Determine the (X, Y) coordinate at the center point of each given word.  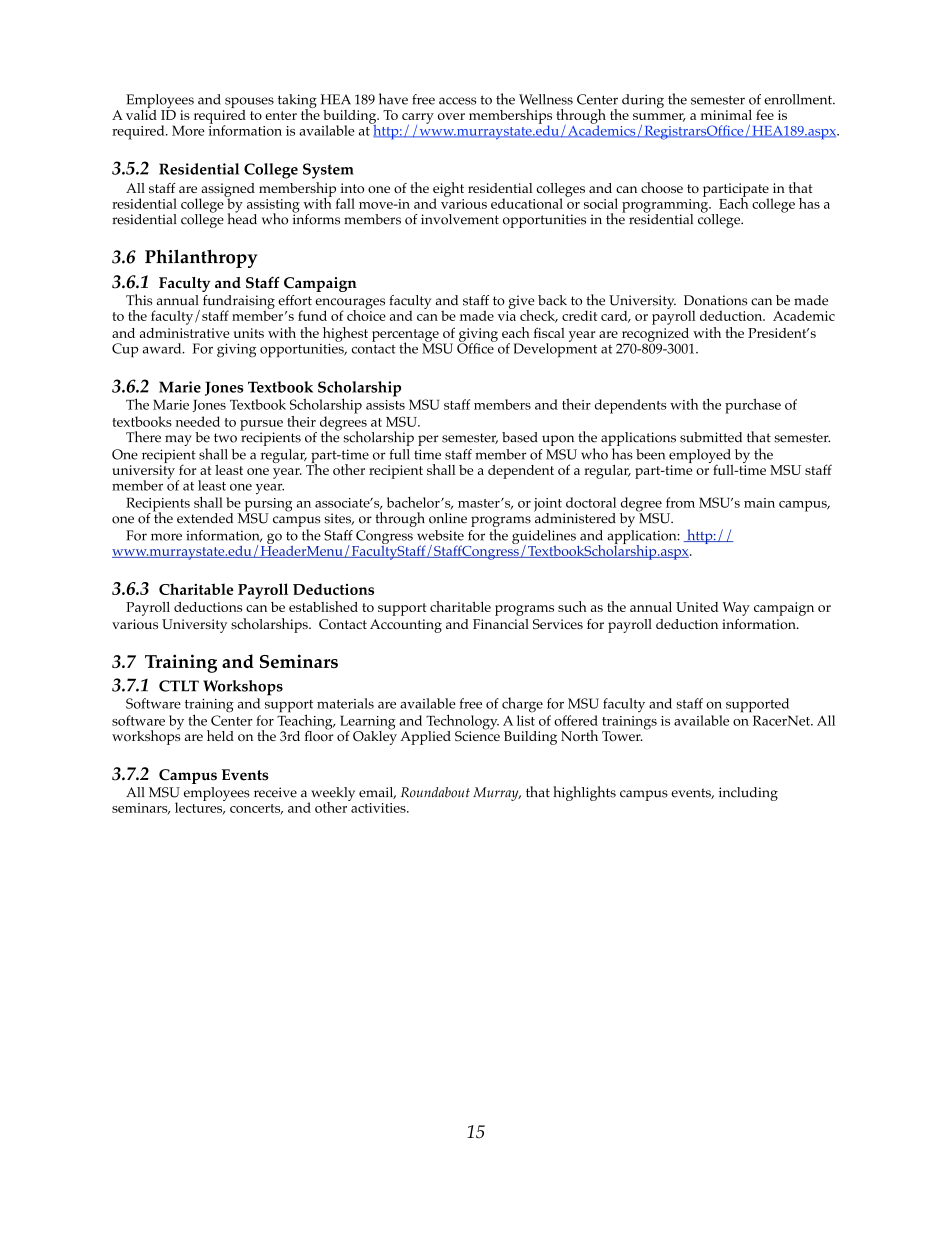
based (520, 437)
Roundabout (435, 792)
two (225, 438)
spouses (248, 104)
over (451, 116)
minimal (726, 115)
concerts (256, 809)
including (748, 794)
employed (701, 457)
